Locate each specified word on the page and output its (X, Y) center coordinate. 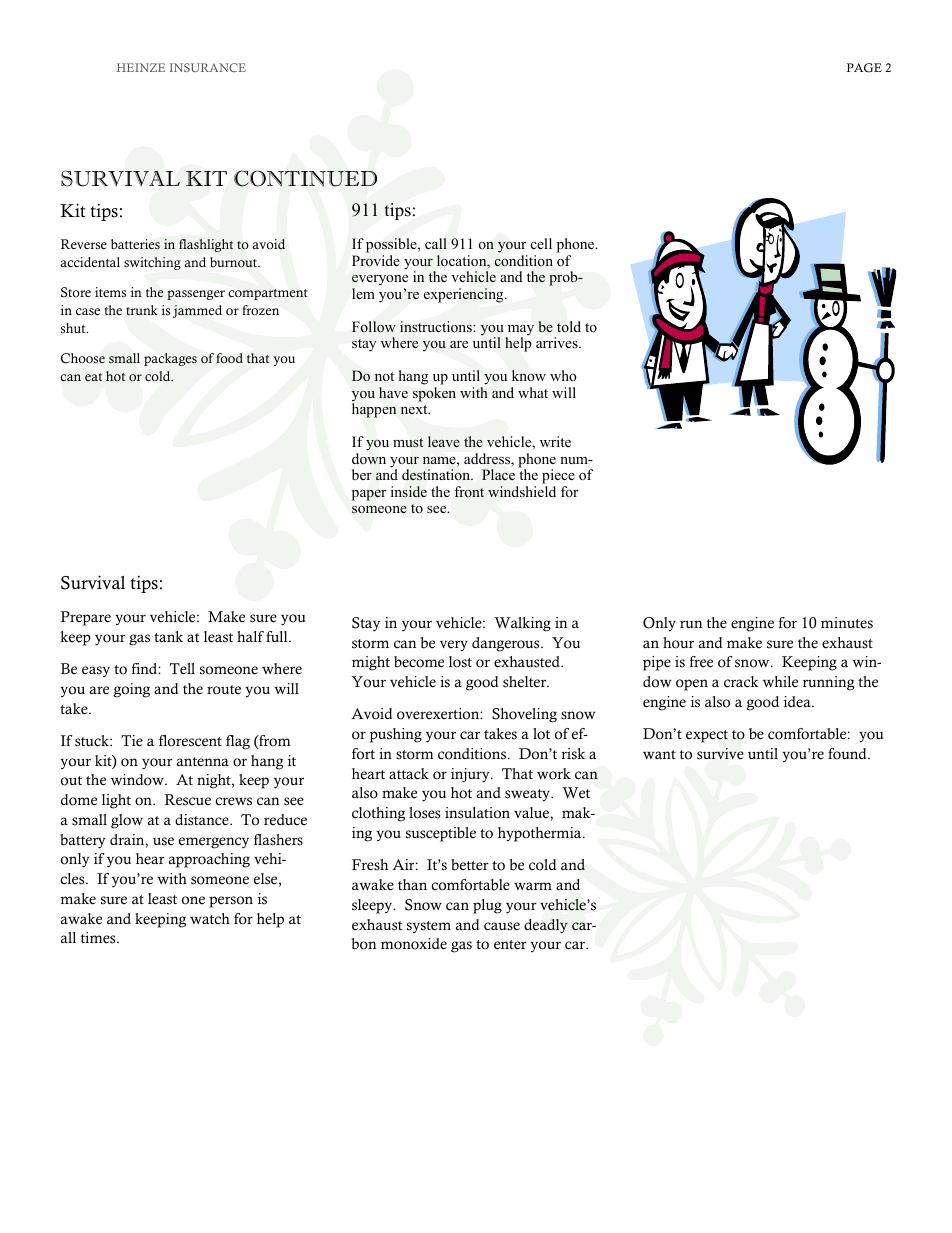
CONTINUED (305, 178)
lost (460, 662)
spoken (434, 394)
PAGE (864, 68)
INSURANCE (207, 67)
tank (168, 636)
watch (210, 919)
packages (170, 359)
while (780, 682)
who (563, 375)
